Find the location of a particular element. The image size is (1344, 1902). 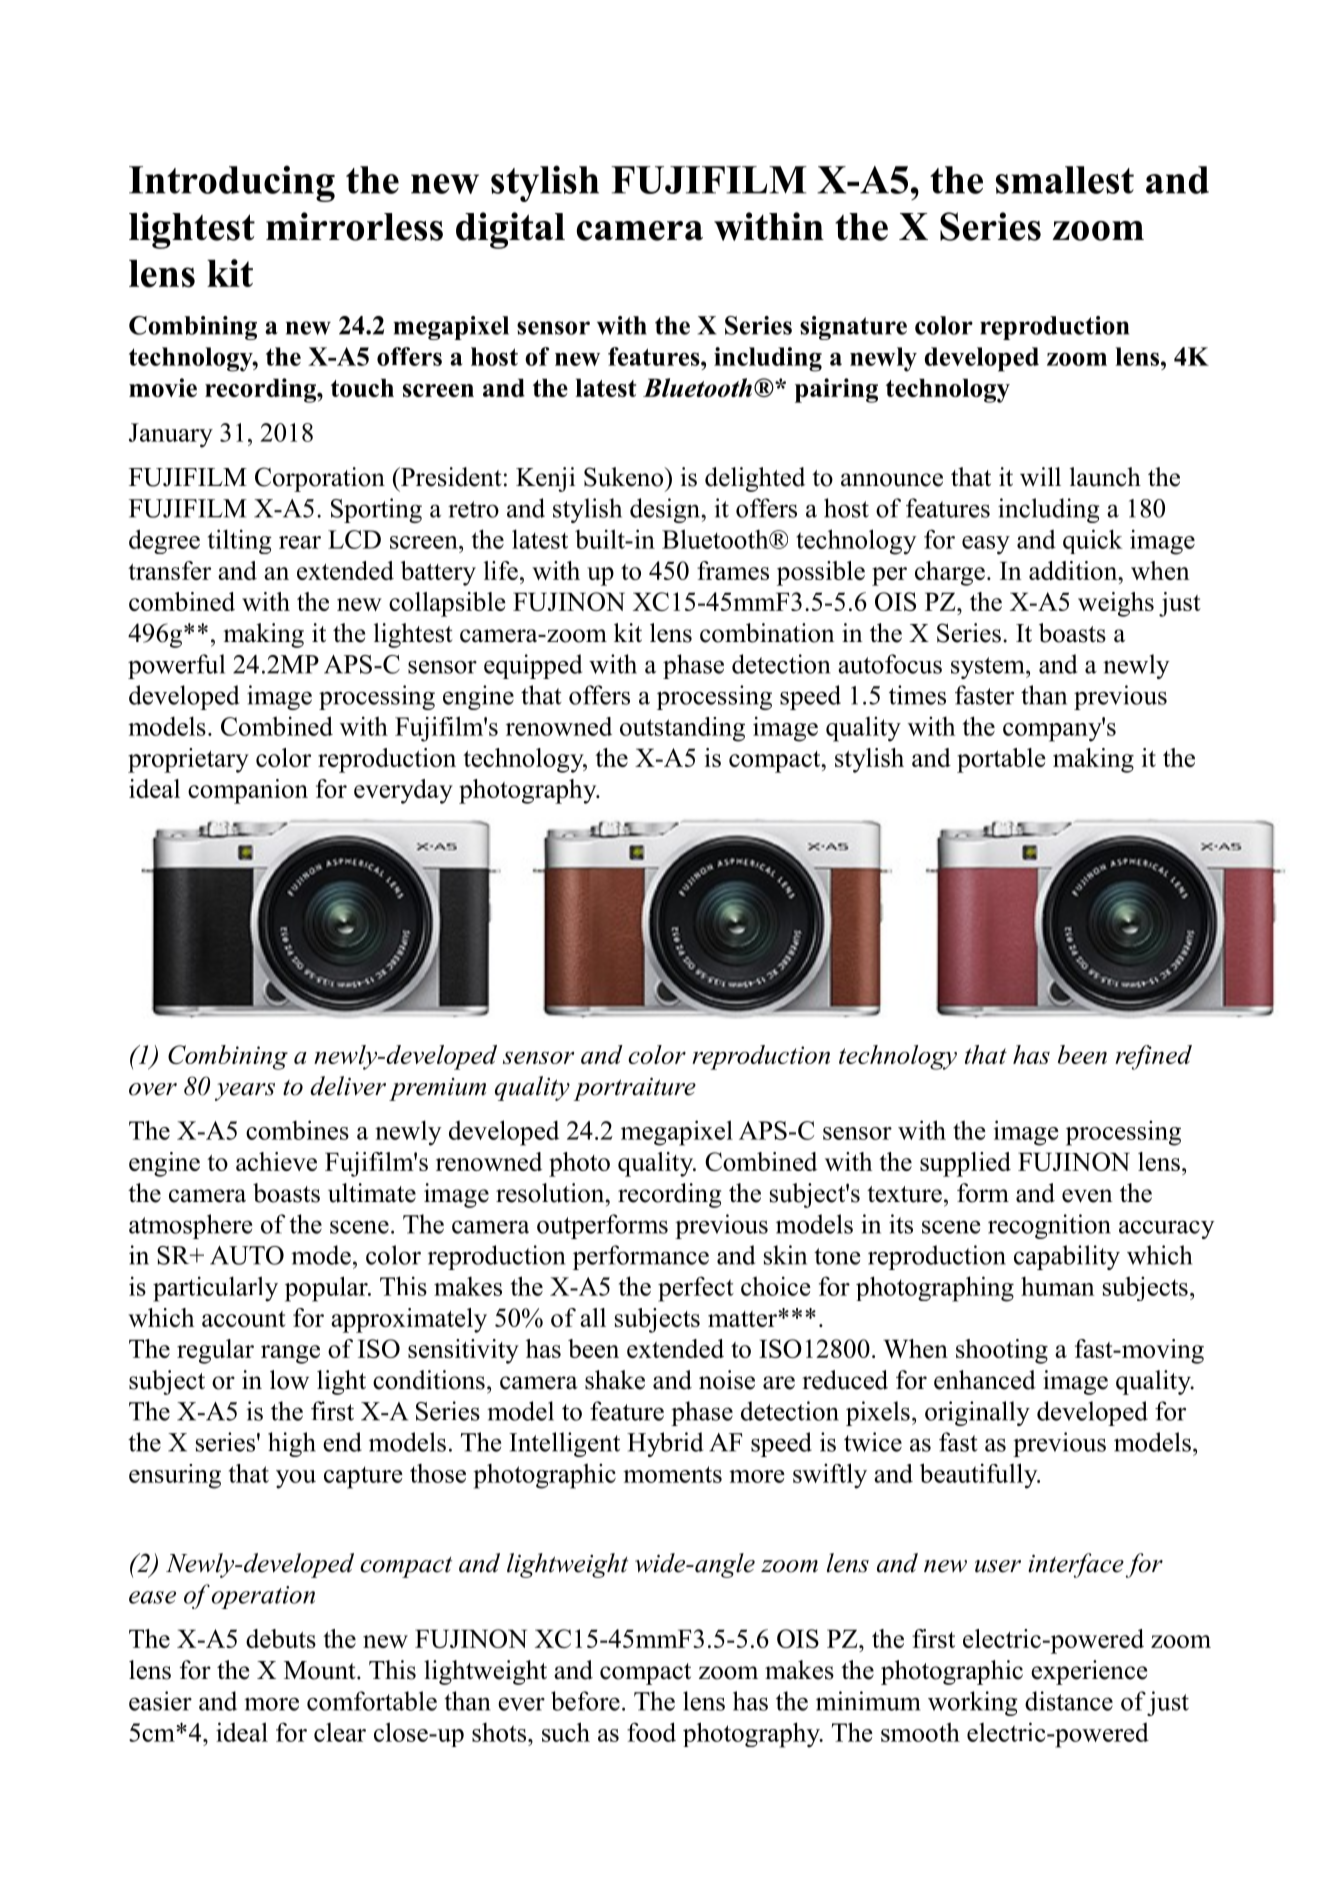

food is located at coordinates (651, 1732).
